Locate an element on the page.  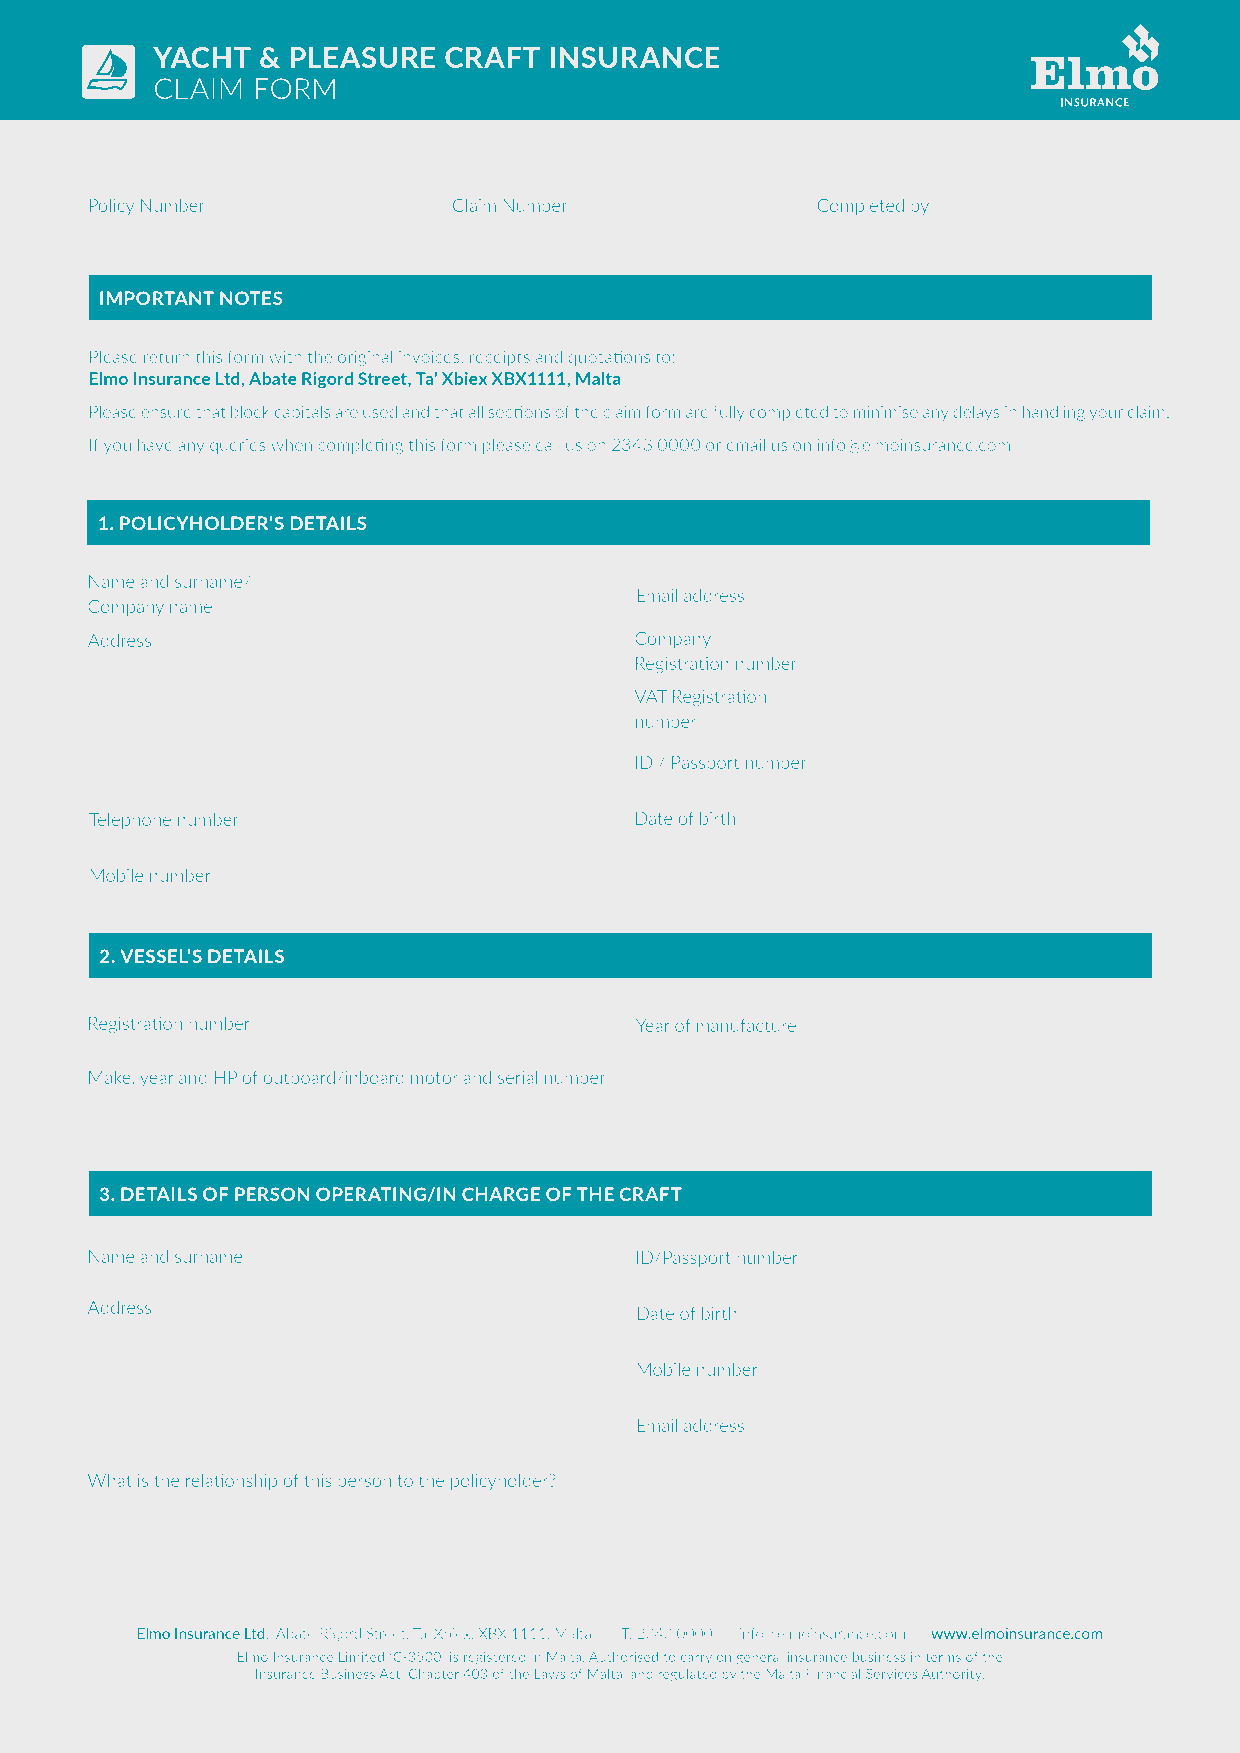
PLEASURE is located at coordinates (362, 57).
